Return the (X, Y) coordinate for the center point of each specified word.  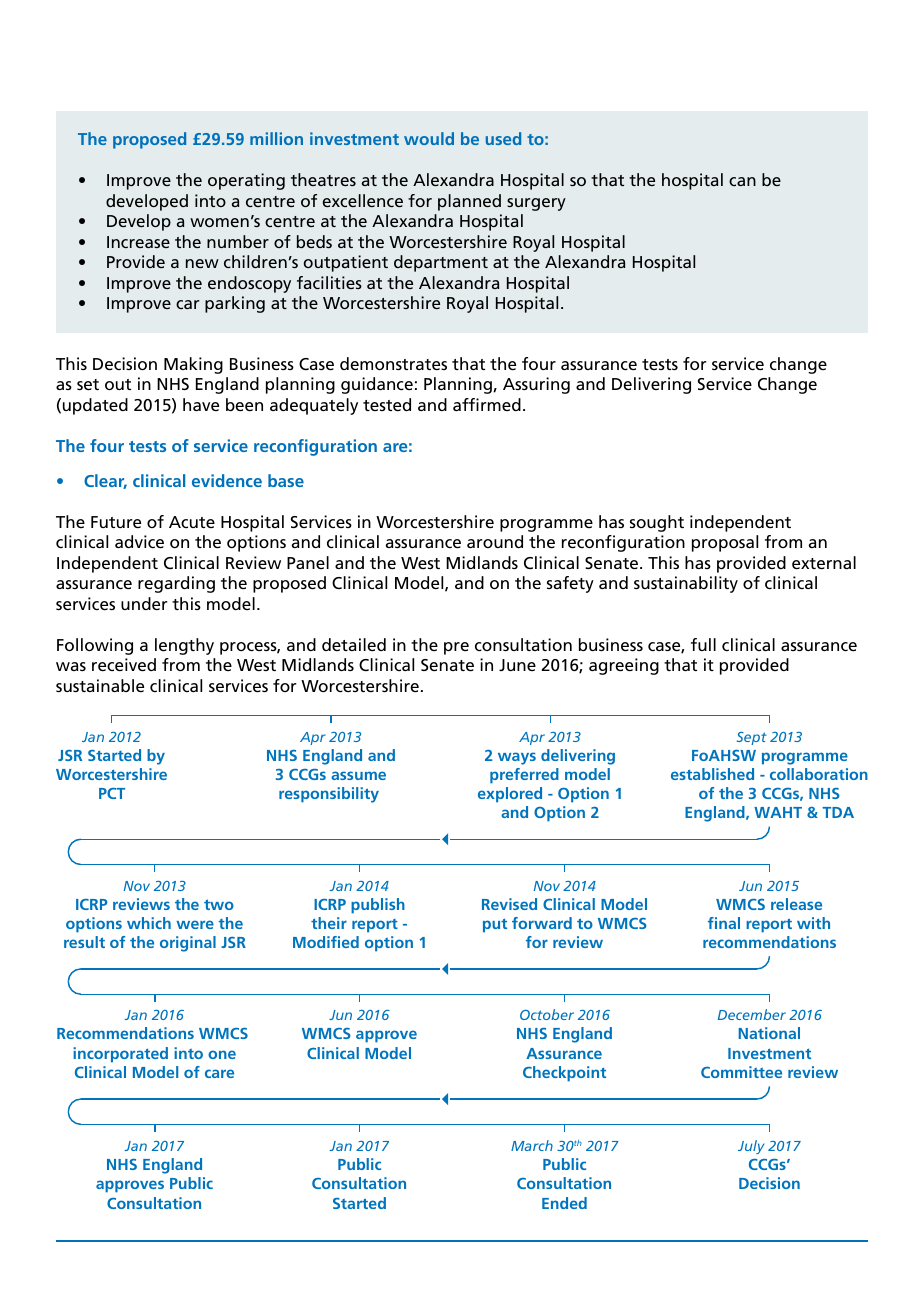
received (124, 664)
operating (246, 181)
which (149, 923)
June (517, 665)
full (703, 644)
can (742, 181)
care (219, 1073)
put (495, 925)
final (724, 923)
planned (469, 202)
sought (657, 523)
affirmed (487, 404)
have (201, 404)
